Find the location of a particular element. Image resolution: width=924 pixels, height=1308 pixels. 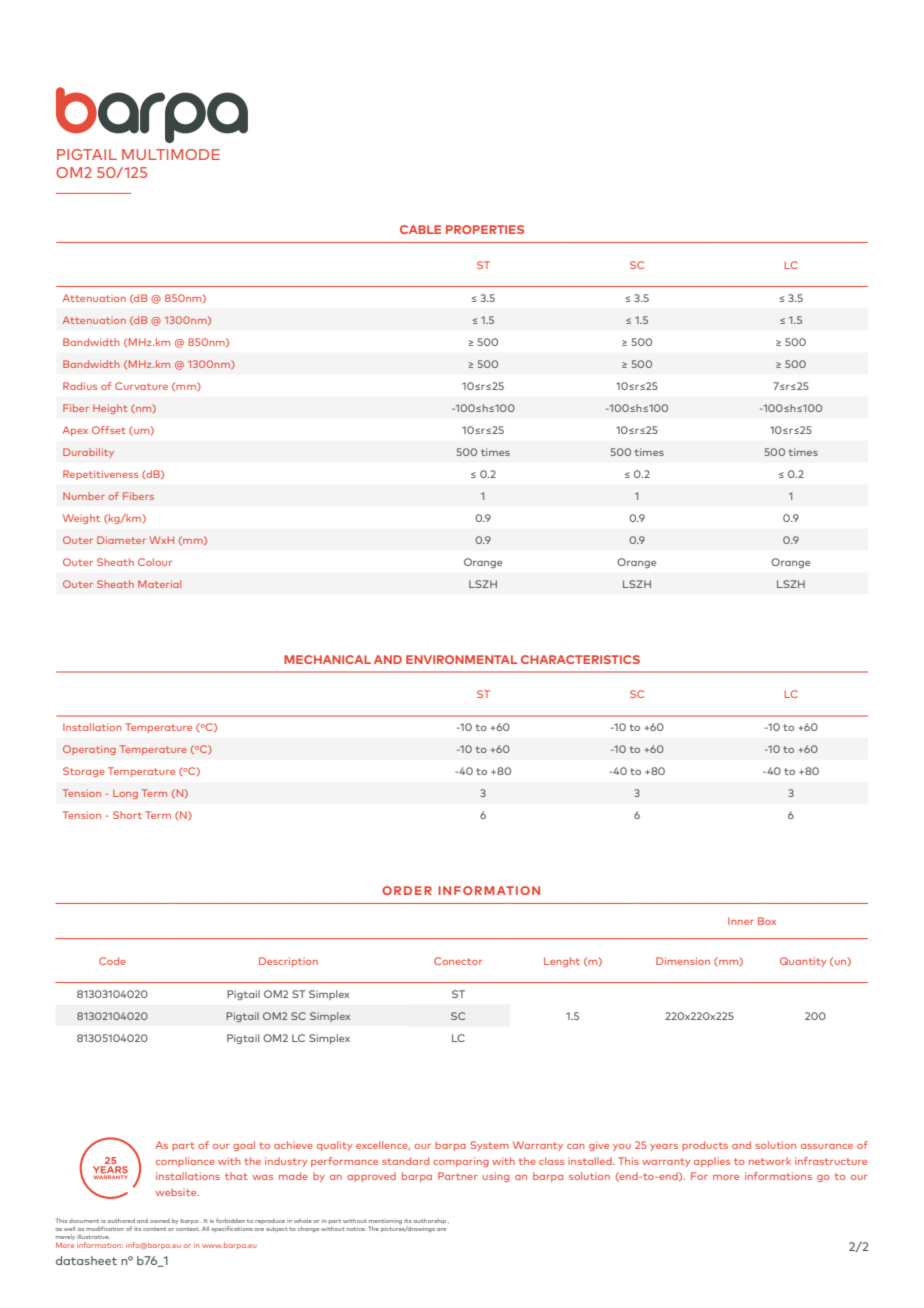

content is located at coordinates (154, 1229).
